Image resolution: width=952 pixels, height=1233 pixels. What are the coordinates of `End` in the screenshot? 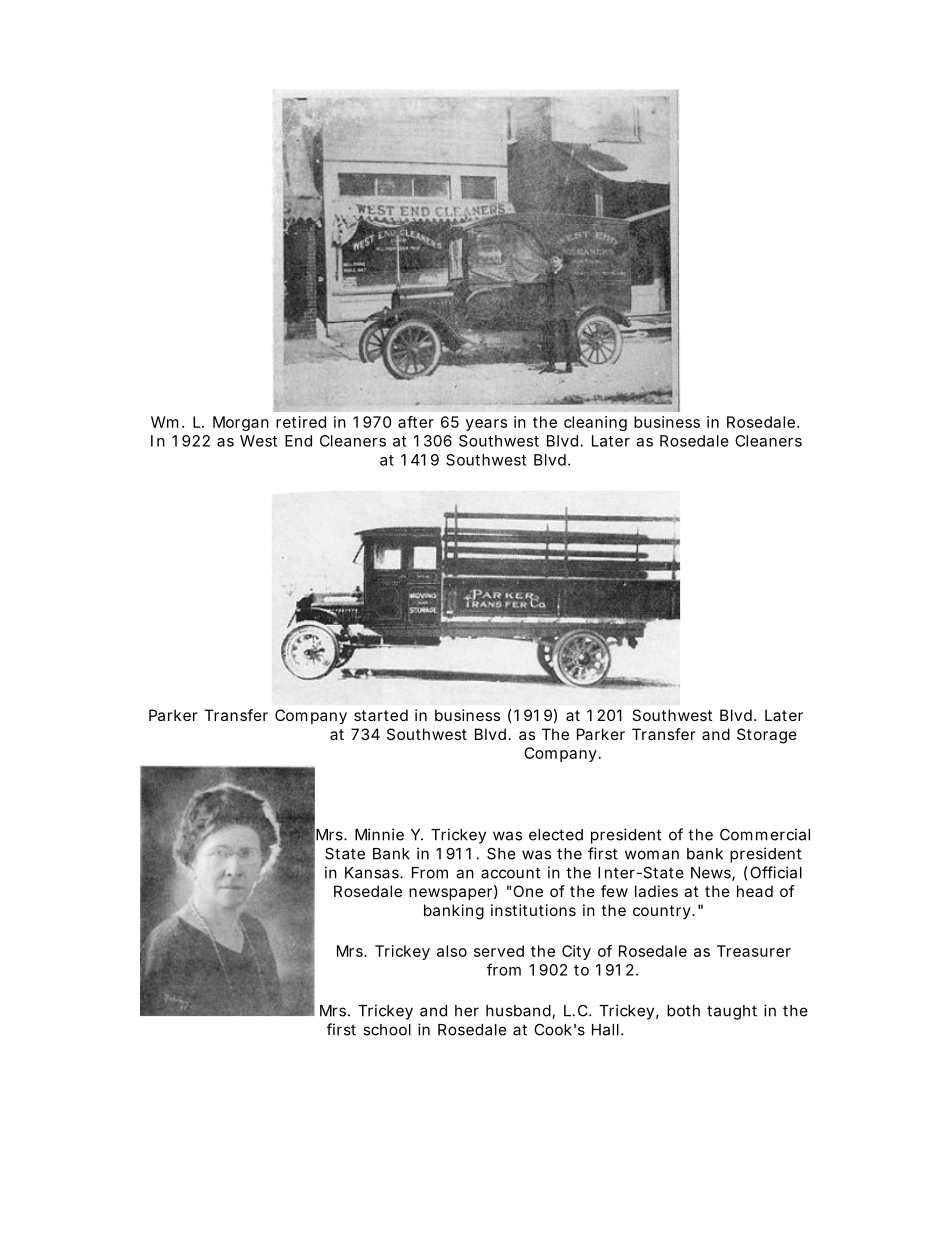 It's located at (298, 441).
